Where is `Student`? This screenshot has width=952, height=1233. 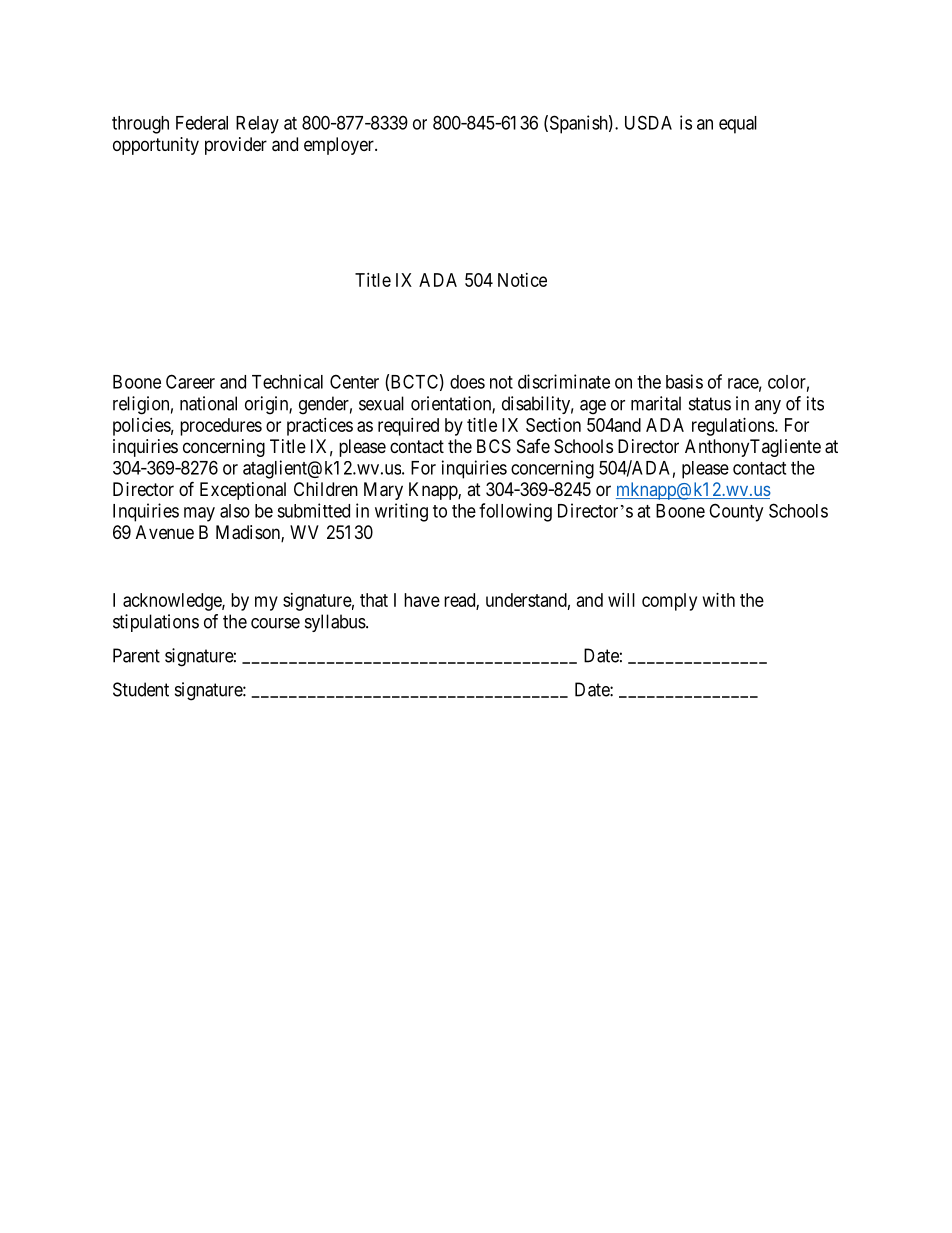 Student is located at coordinates (141, 689).
